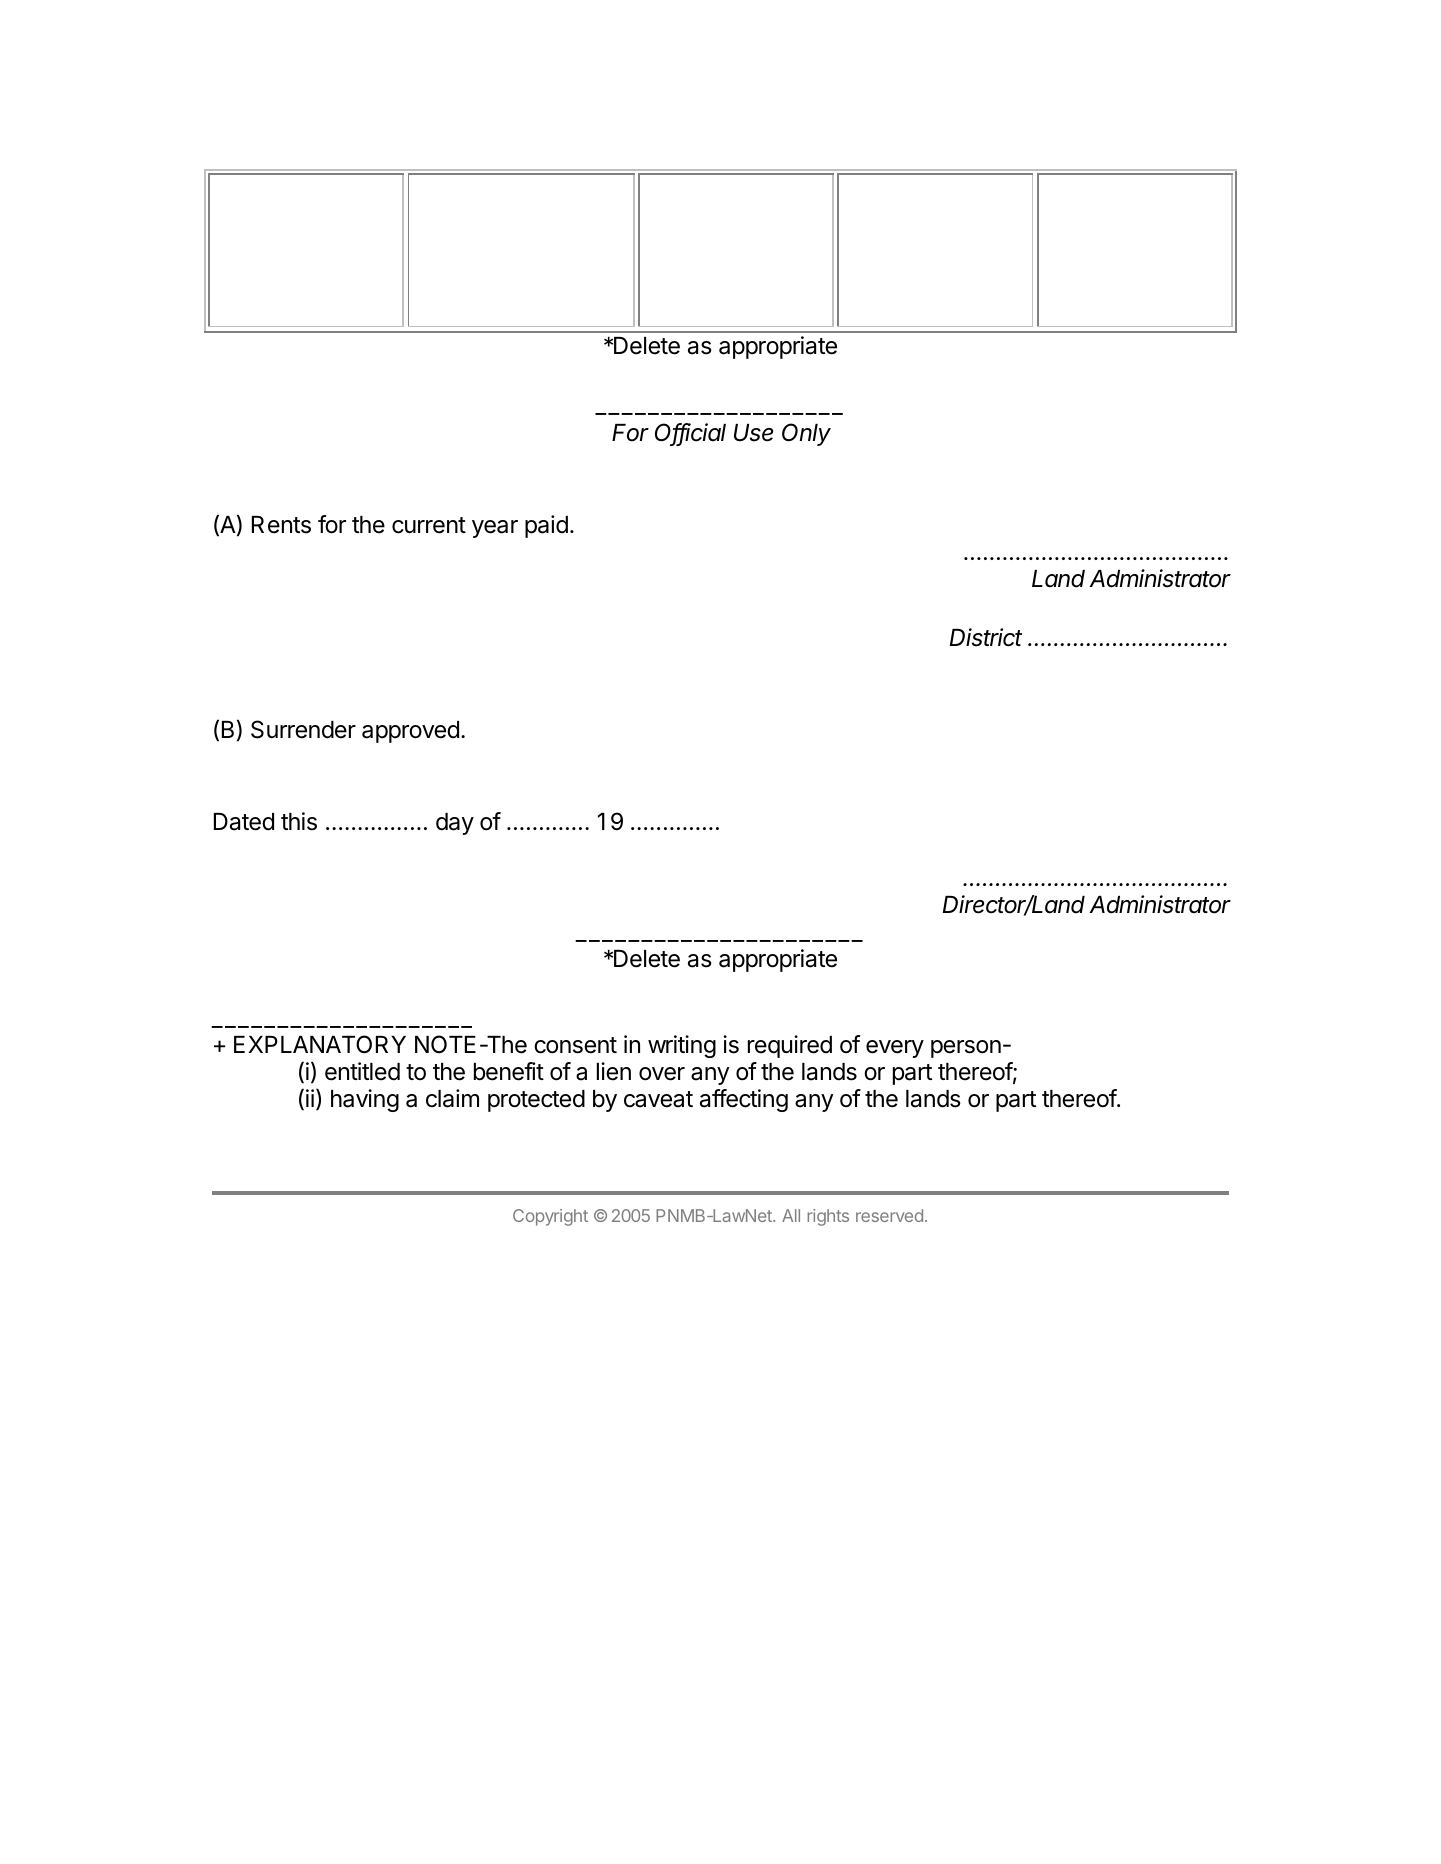  What do you see at coordinates (575, 1045) in the document?
I see `consent` at bounding box center [575, 1045].
